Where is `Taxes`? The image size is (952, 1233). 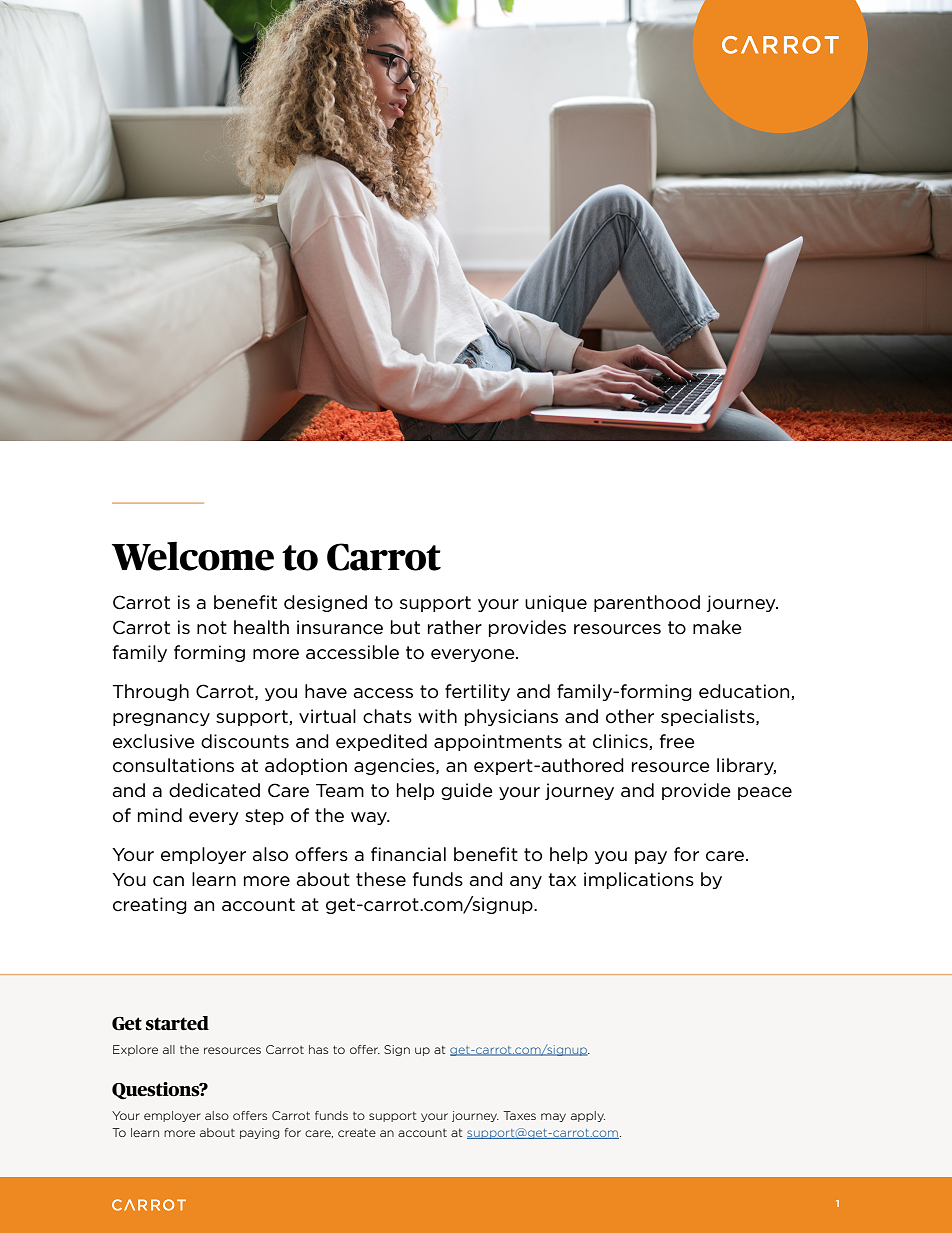
Taxes is located at coordinates (519, 1115).
